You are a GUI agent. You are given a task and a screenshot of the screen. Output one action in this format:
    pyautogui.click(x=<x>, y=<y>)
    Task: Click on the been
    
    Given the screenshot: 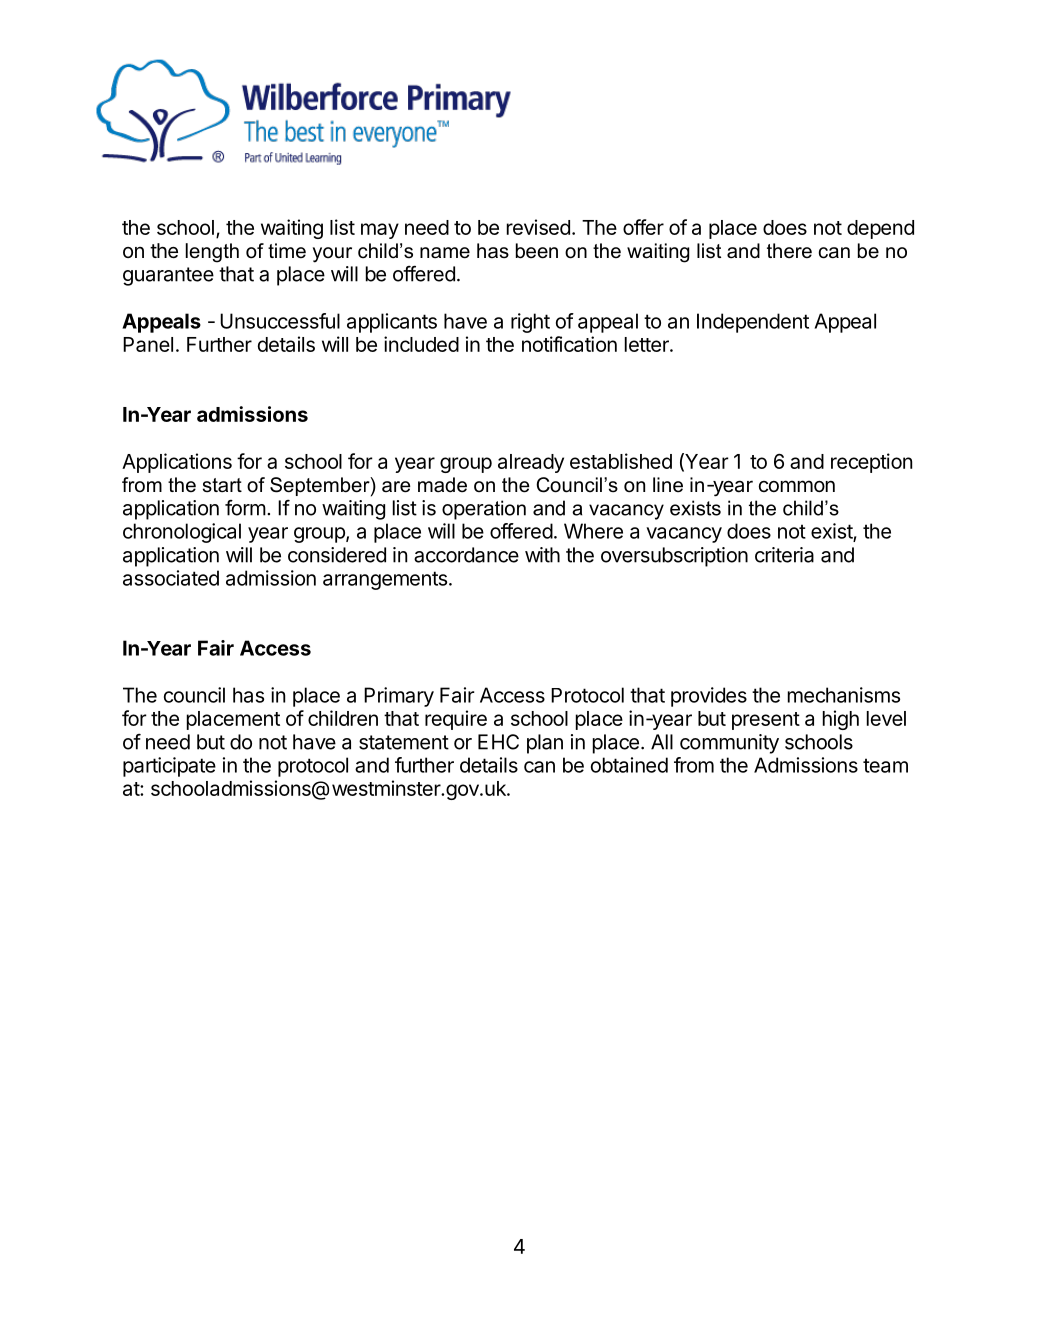 What is the action you would take?
    pyautogui.click(x=537, y=251)
